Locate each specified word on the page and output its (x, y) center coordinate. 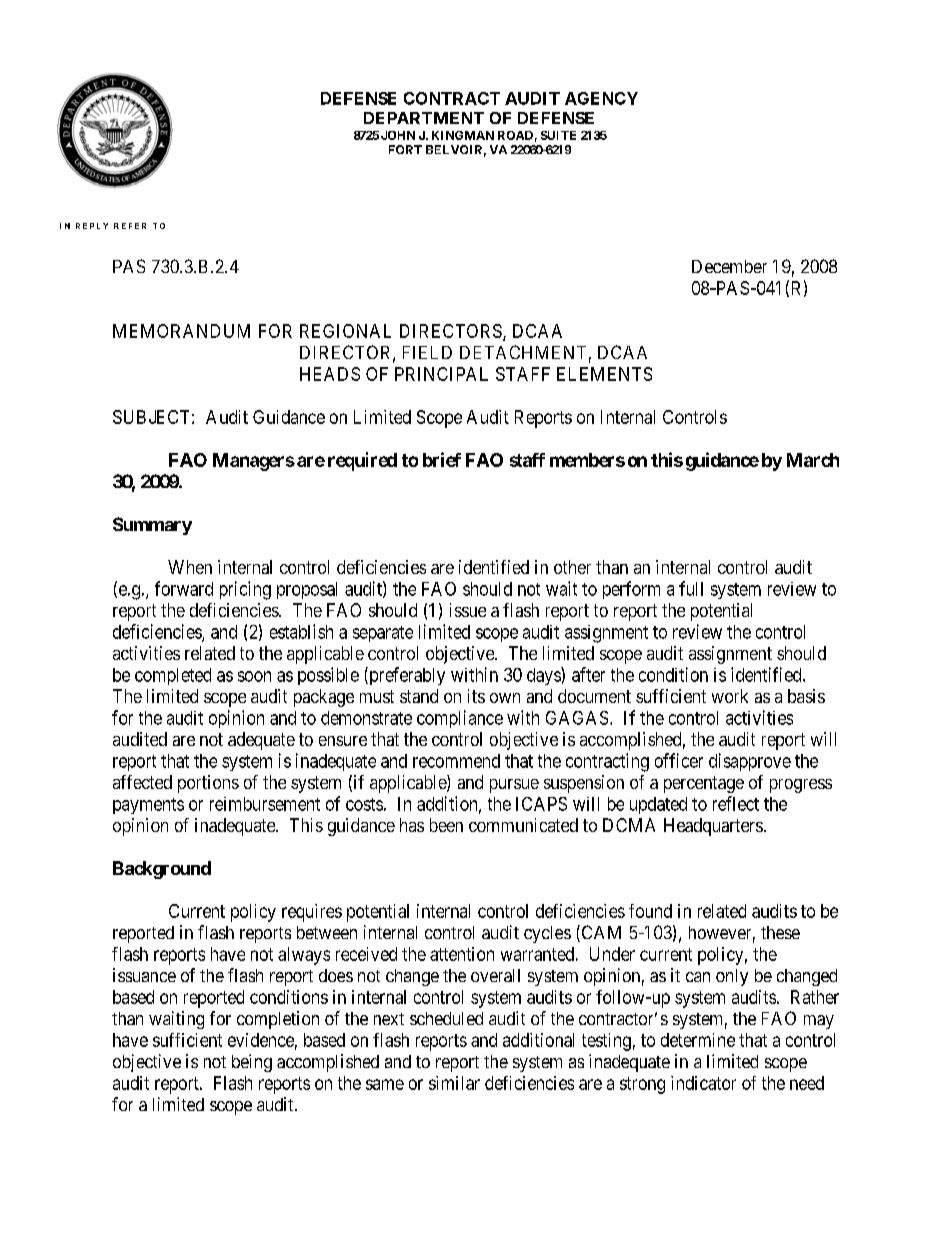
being (252, 1063)
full (691, 588)
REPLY (92, 226)
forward (184, 588)
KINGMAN (463, 135)
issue (468, 610)
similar (454, 1083)
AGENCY (601, 98)
